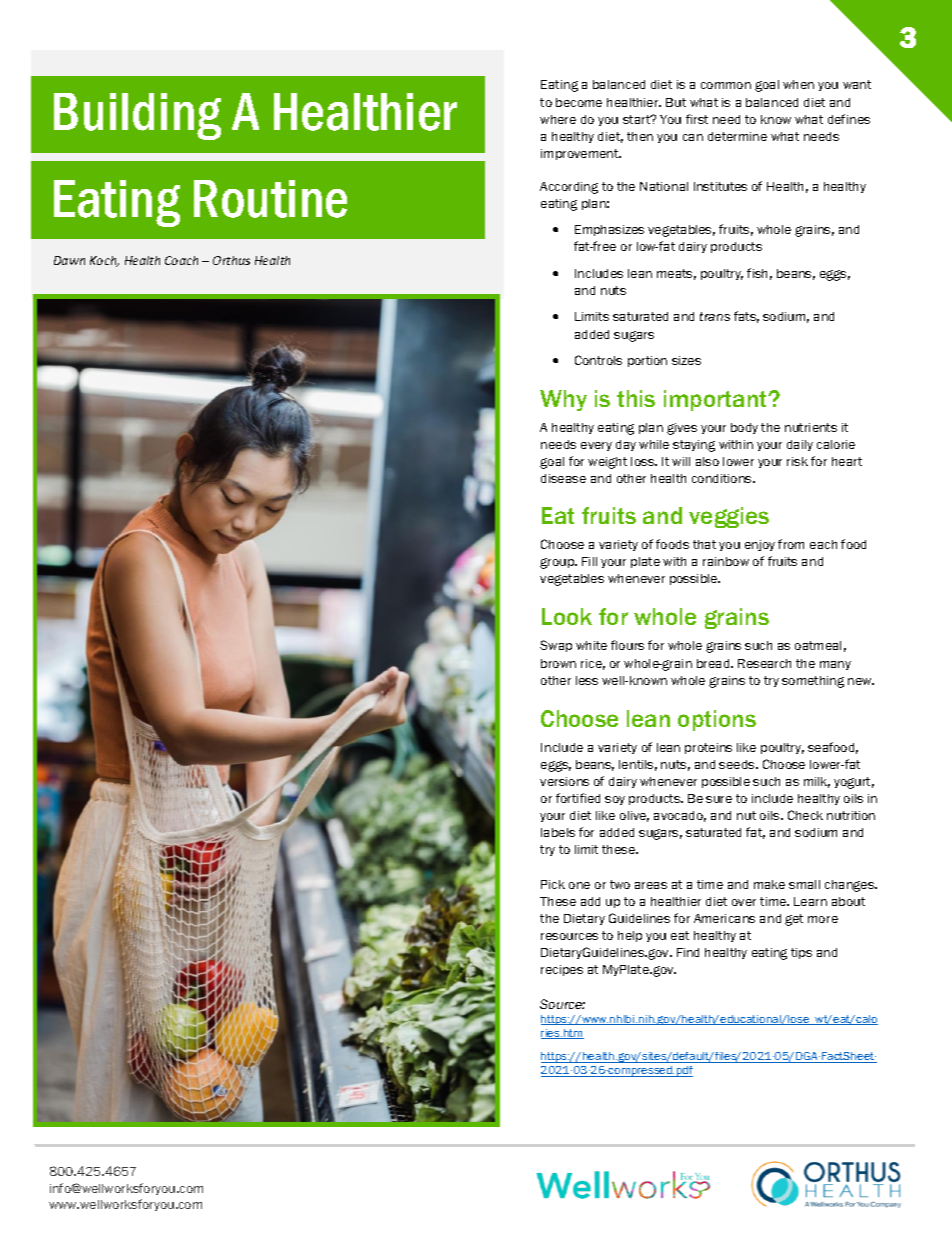  Describe the element at coordinates (137, 116) in the screenshot. I see `Building` at that location.
